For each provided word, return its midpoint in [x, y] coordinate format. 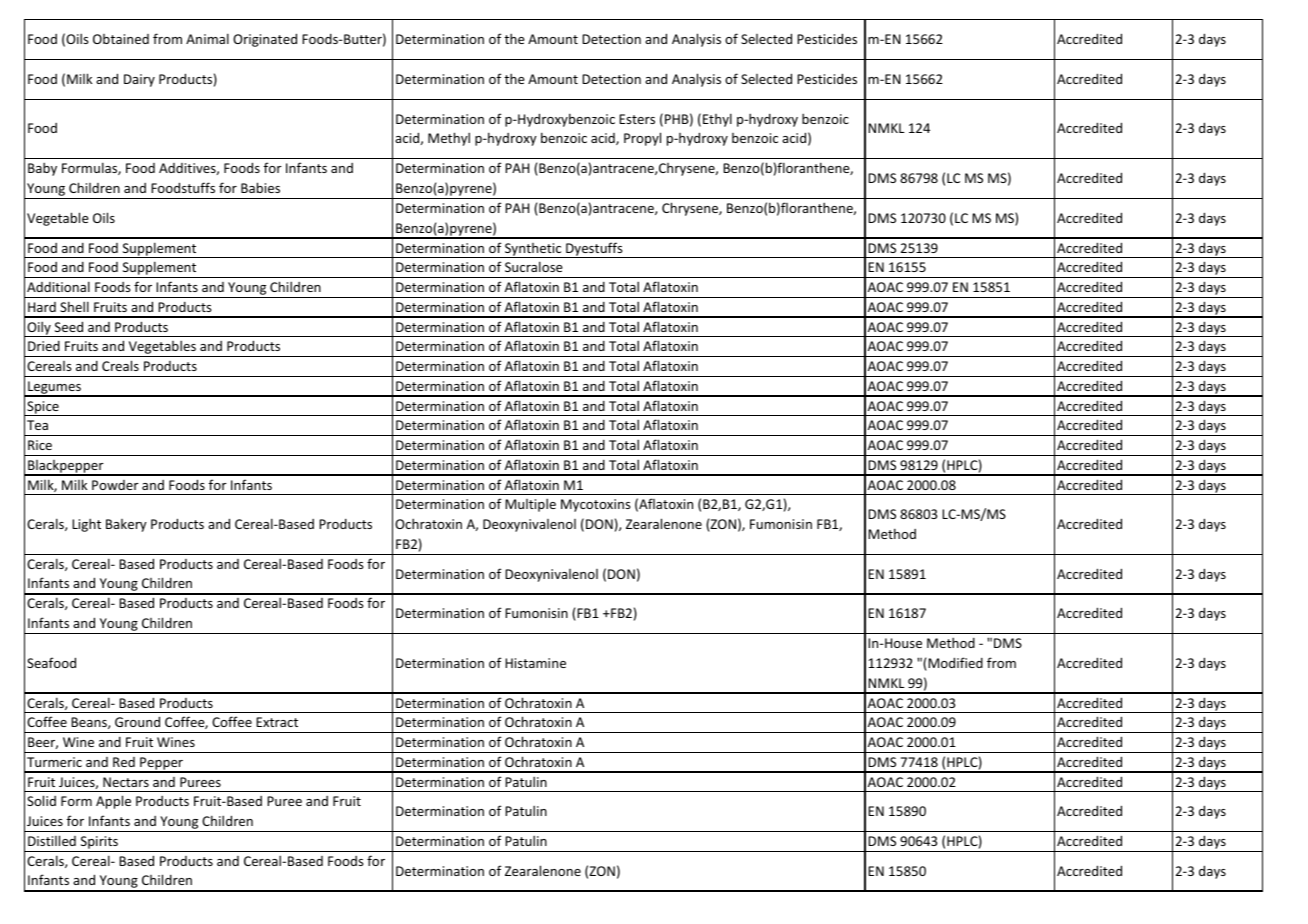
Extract [277, 722]
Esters [637, 119]
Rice [40, 445]
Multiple [530, 505]
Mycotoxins [596, 505]
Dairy [139, 80]
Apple [113, 802]
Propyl [642, 139]
